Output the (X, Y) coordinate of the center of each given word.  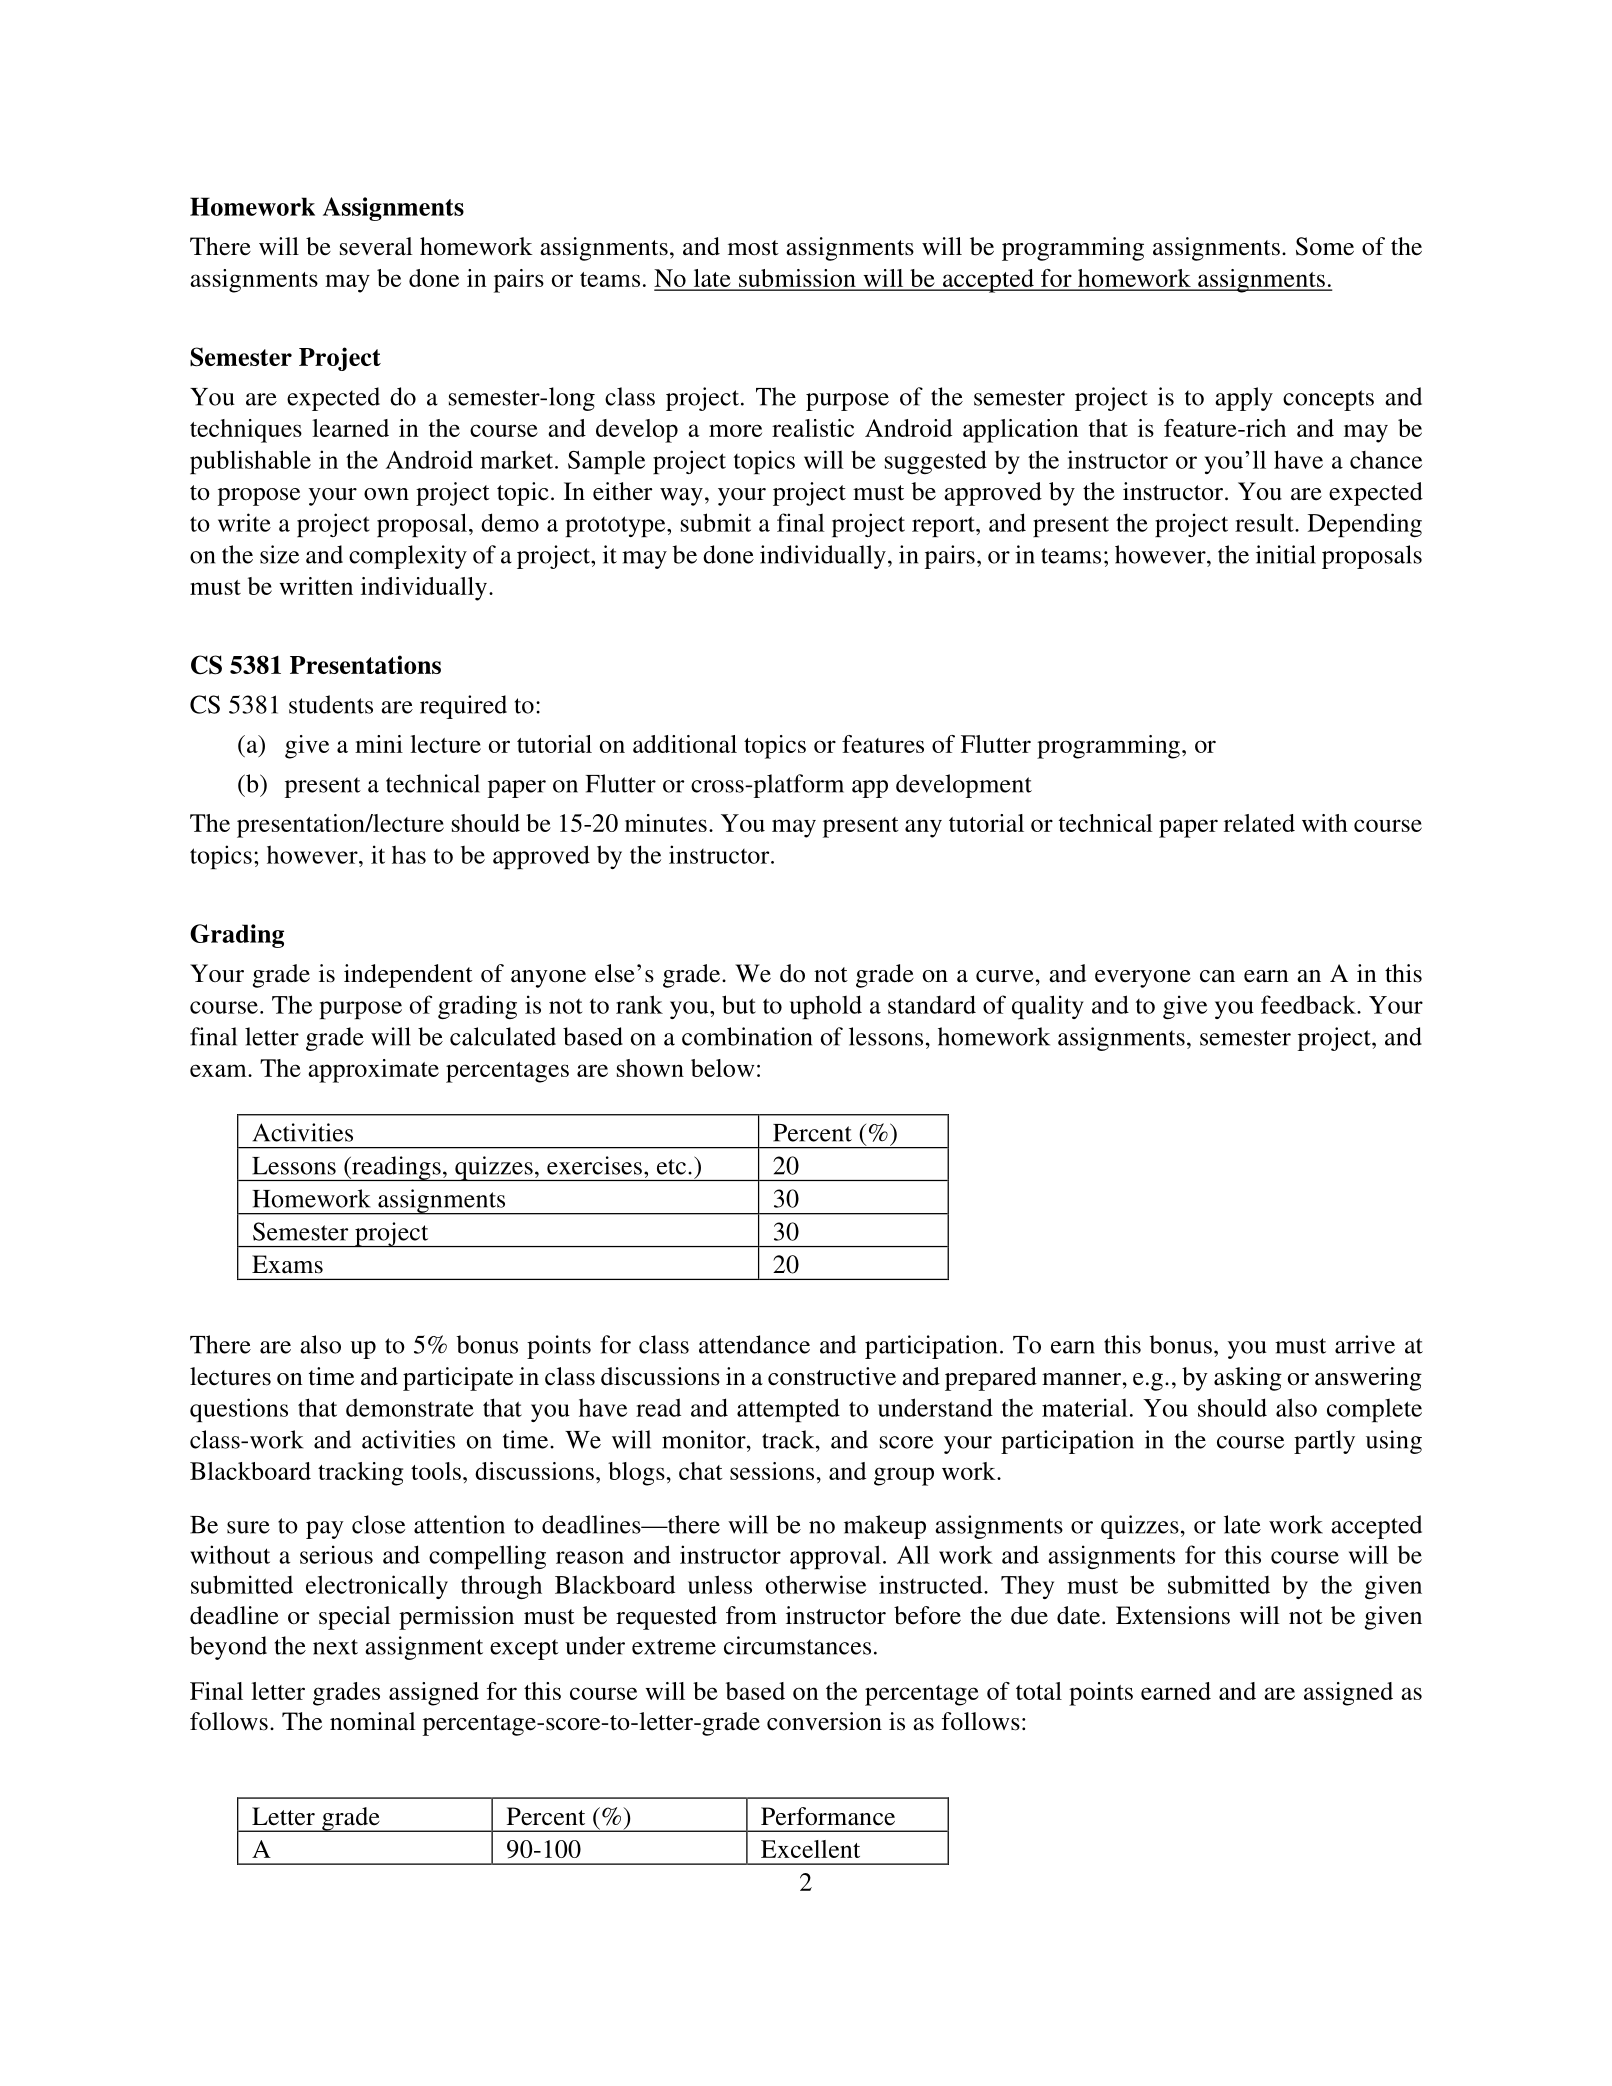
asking (1248, 1379)
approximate (373, 1071)
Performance (828, 1816)
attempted (788, 1410)
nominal (373, 1721)
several (376, 246)
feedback (1309, 1004)
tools (436, 1471)
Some (1325, 246)
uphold (826, 1007)
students (331, 704)
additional (685, 744)
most (753, 248)
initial (1286, 554)
